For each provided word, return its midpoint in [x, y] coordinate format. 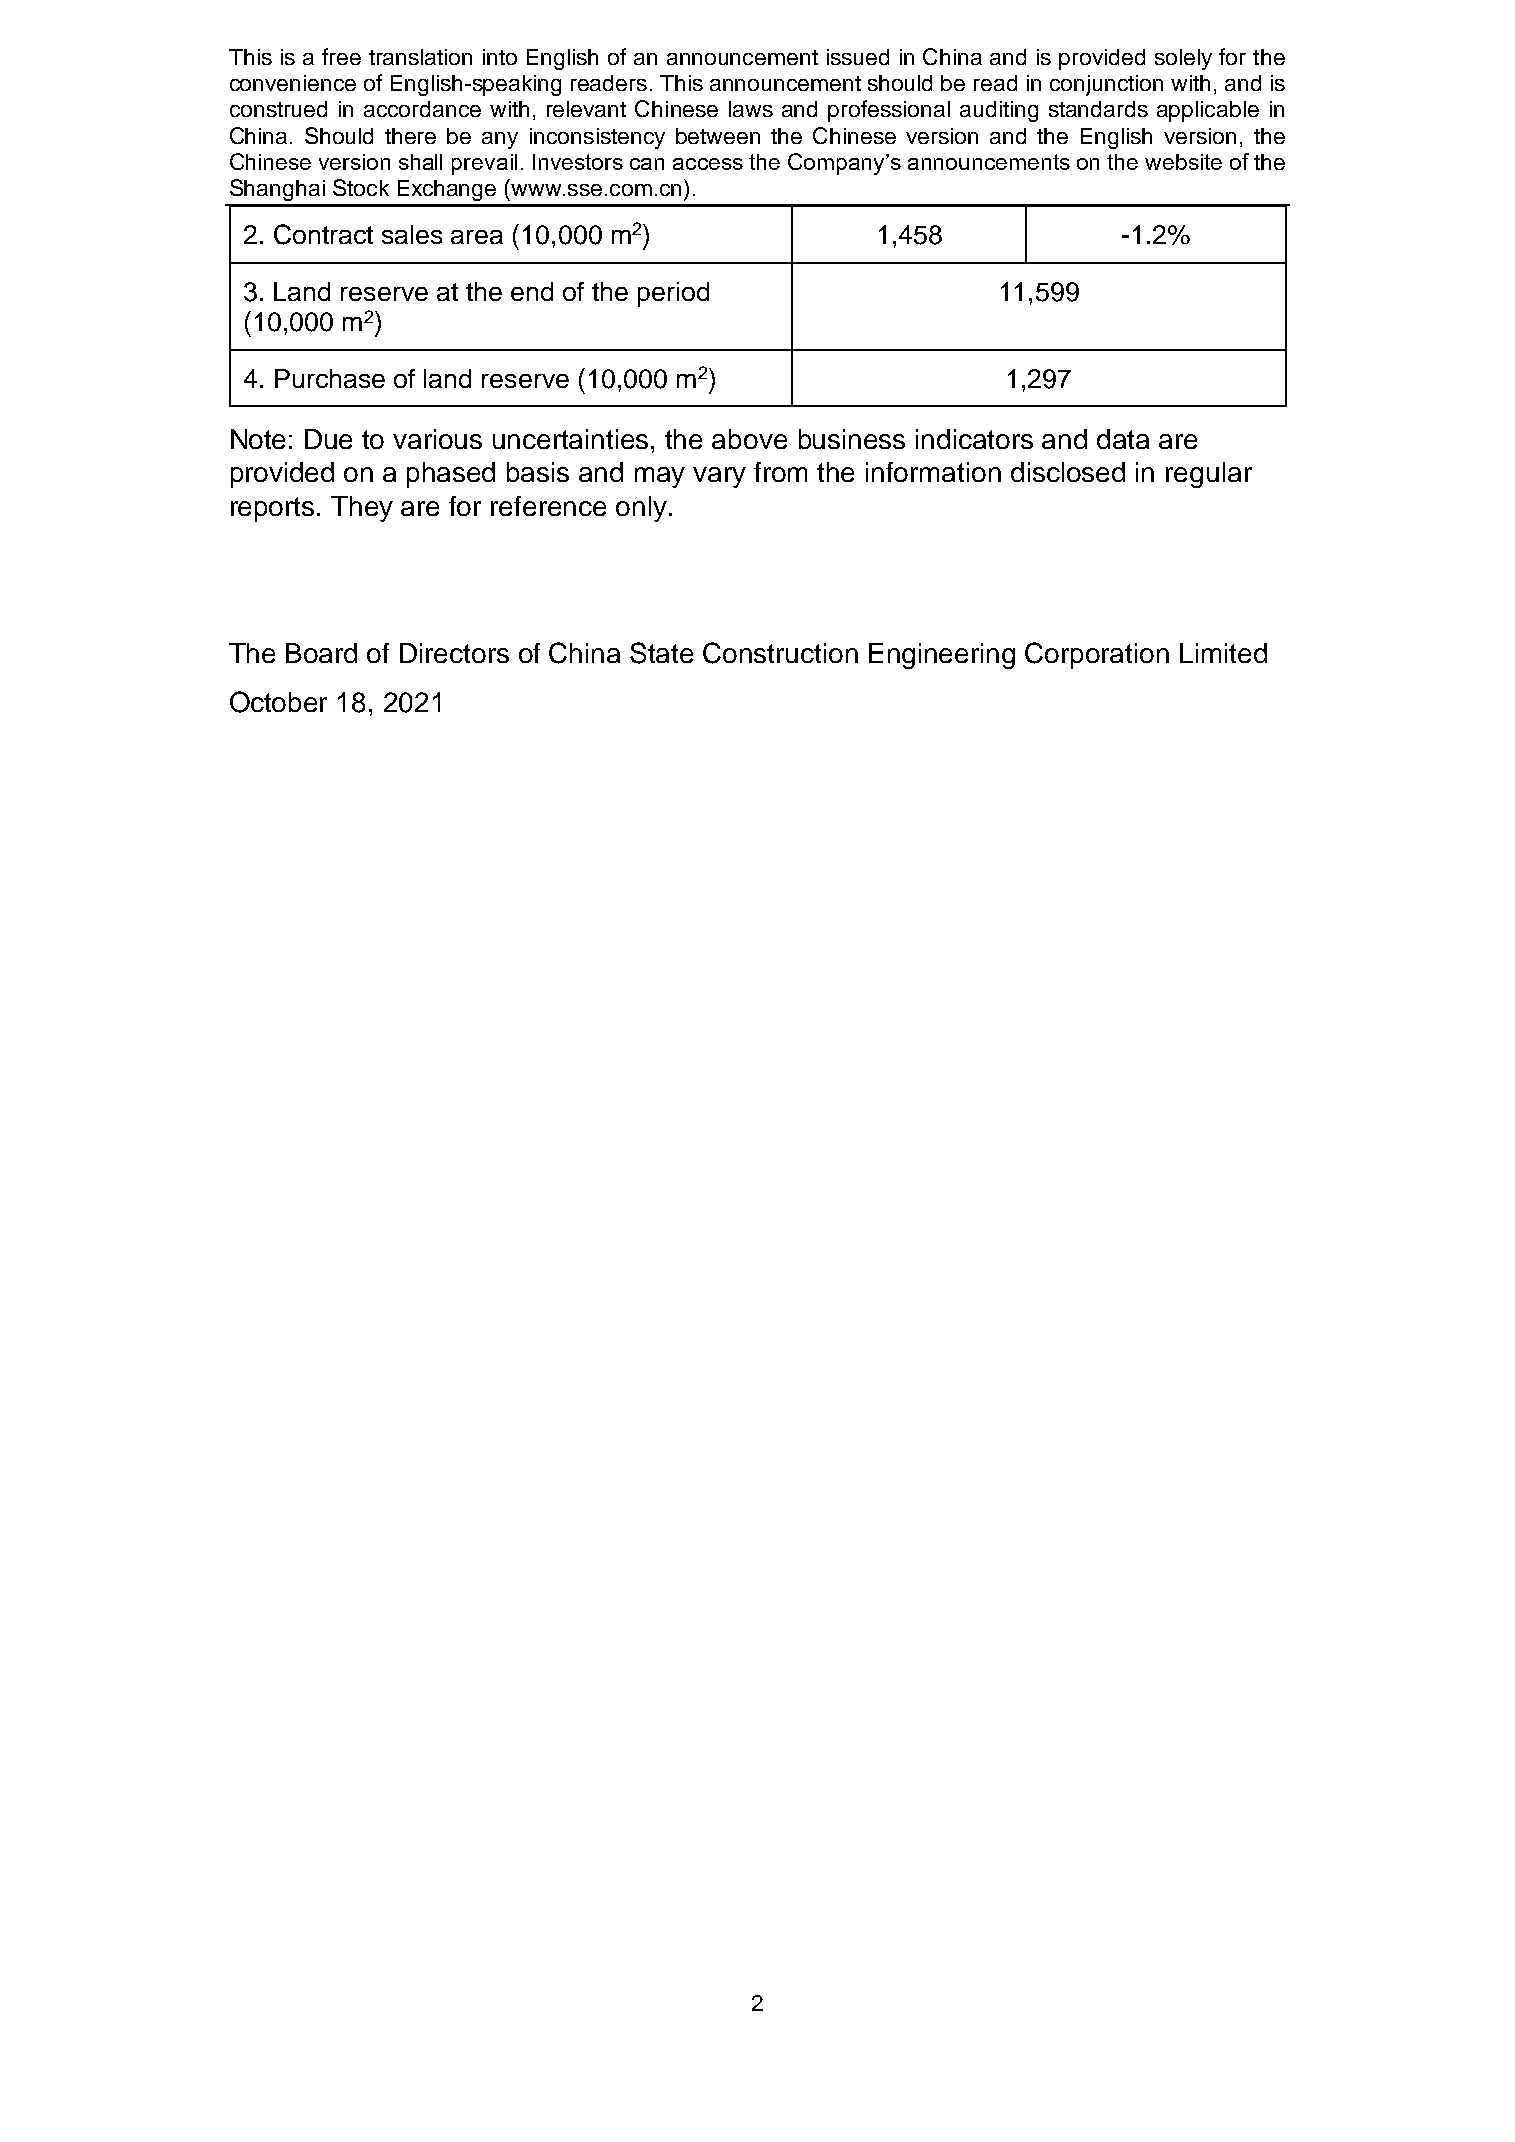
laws [751, 109]
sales [412, 234]
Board [321, 653]
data [1123, 439]
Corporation [1097, 655]
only [641, 509]
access [708, 164]
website [1183, 162]
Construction [780, 653]
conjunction [1106, 85]
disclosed [1068, 472]
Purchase [330, 378]
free [341, 56]
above [749, 439]
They [362, 509]
